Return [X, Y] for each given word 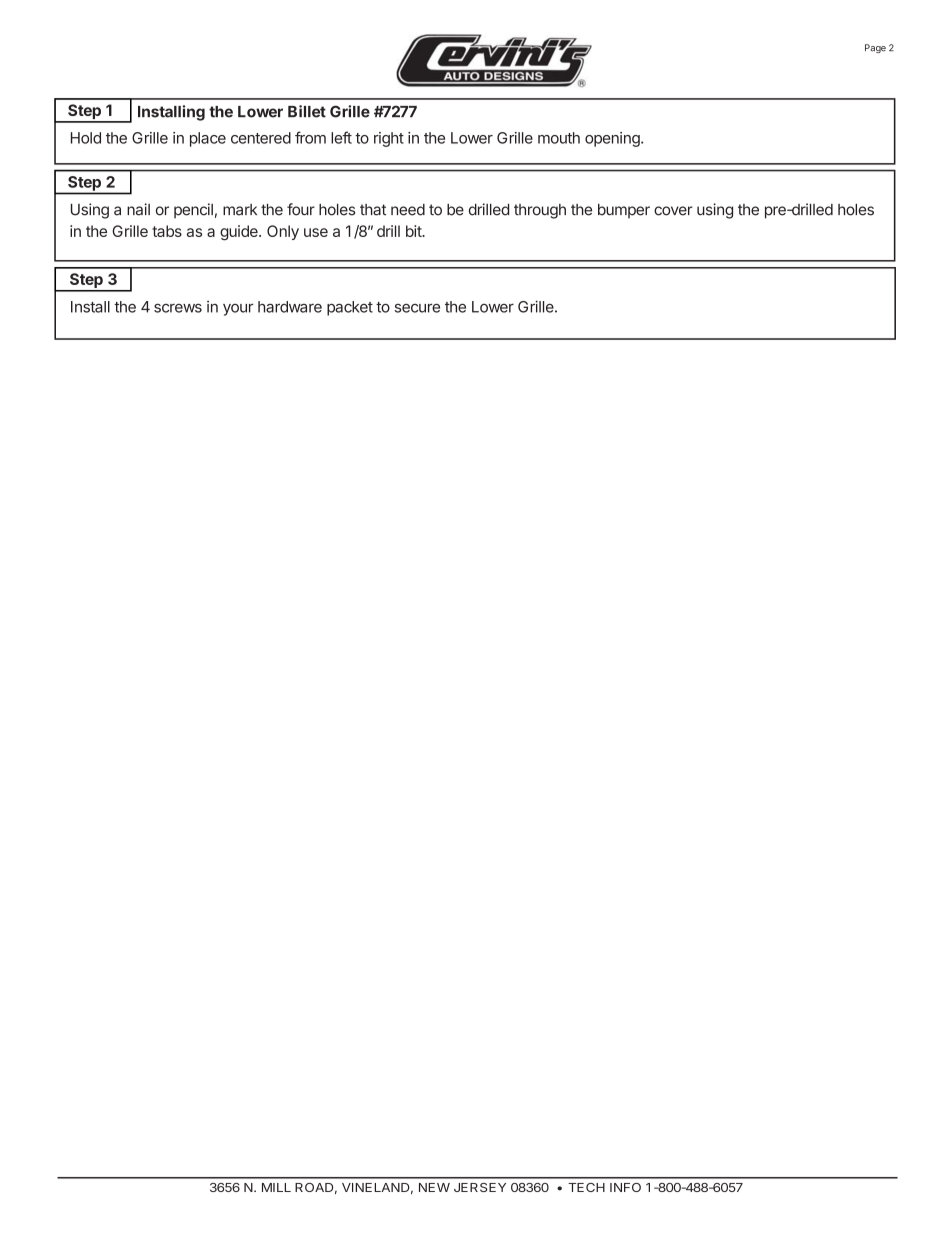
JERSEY [480, 1187]
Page [875, 48]
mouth [559, 138]
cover [673, 211]
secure [417, 308]
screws [178, 308]
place [208, 139]
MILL [276, 1187]
